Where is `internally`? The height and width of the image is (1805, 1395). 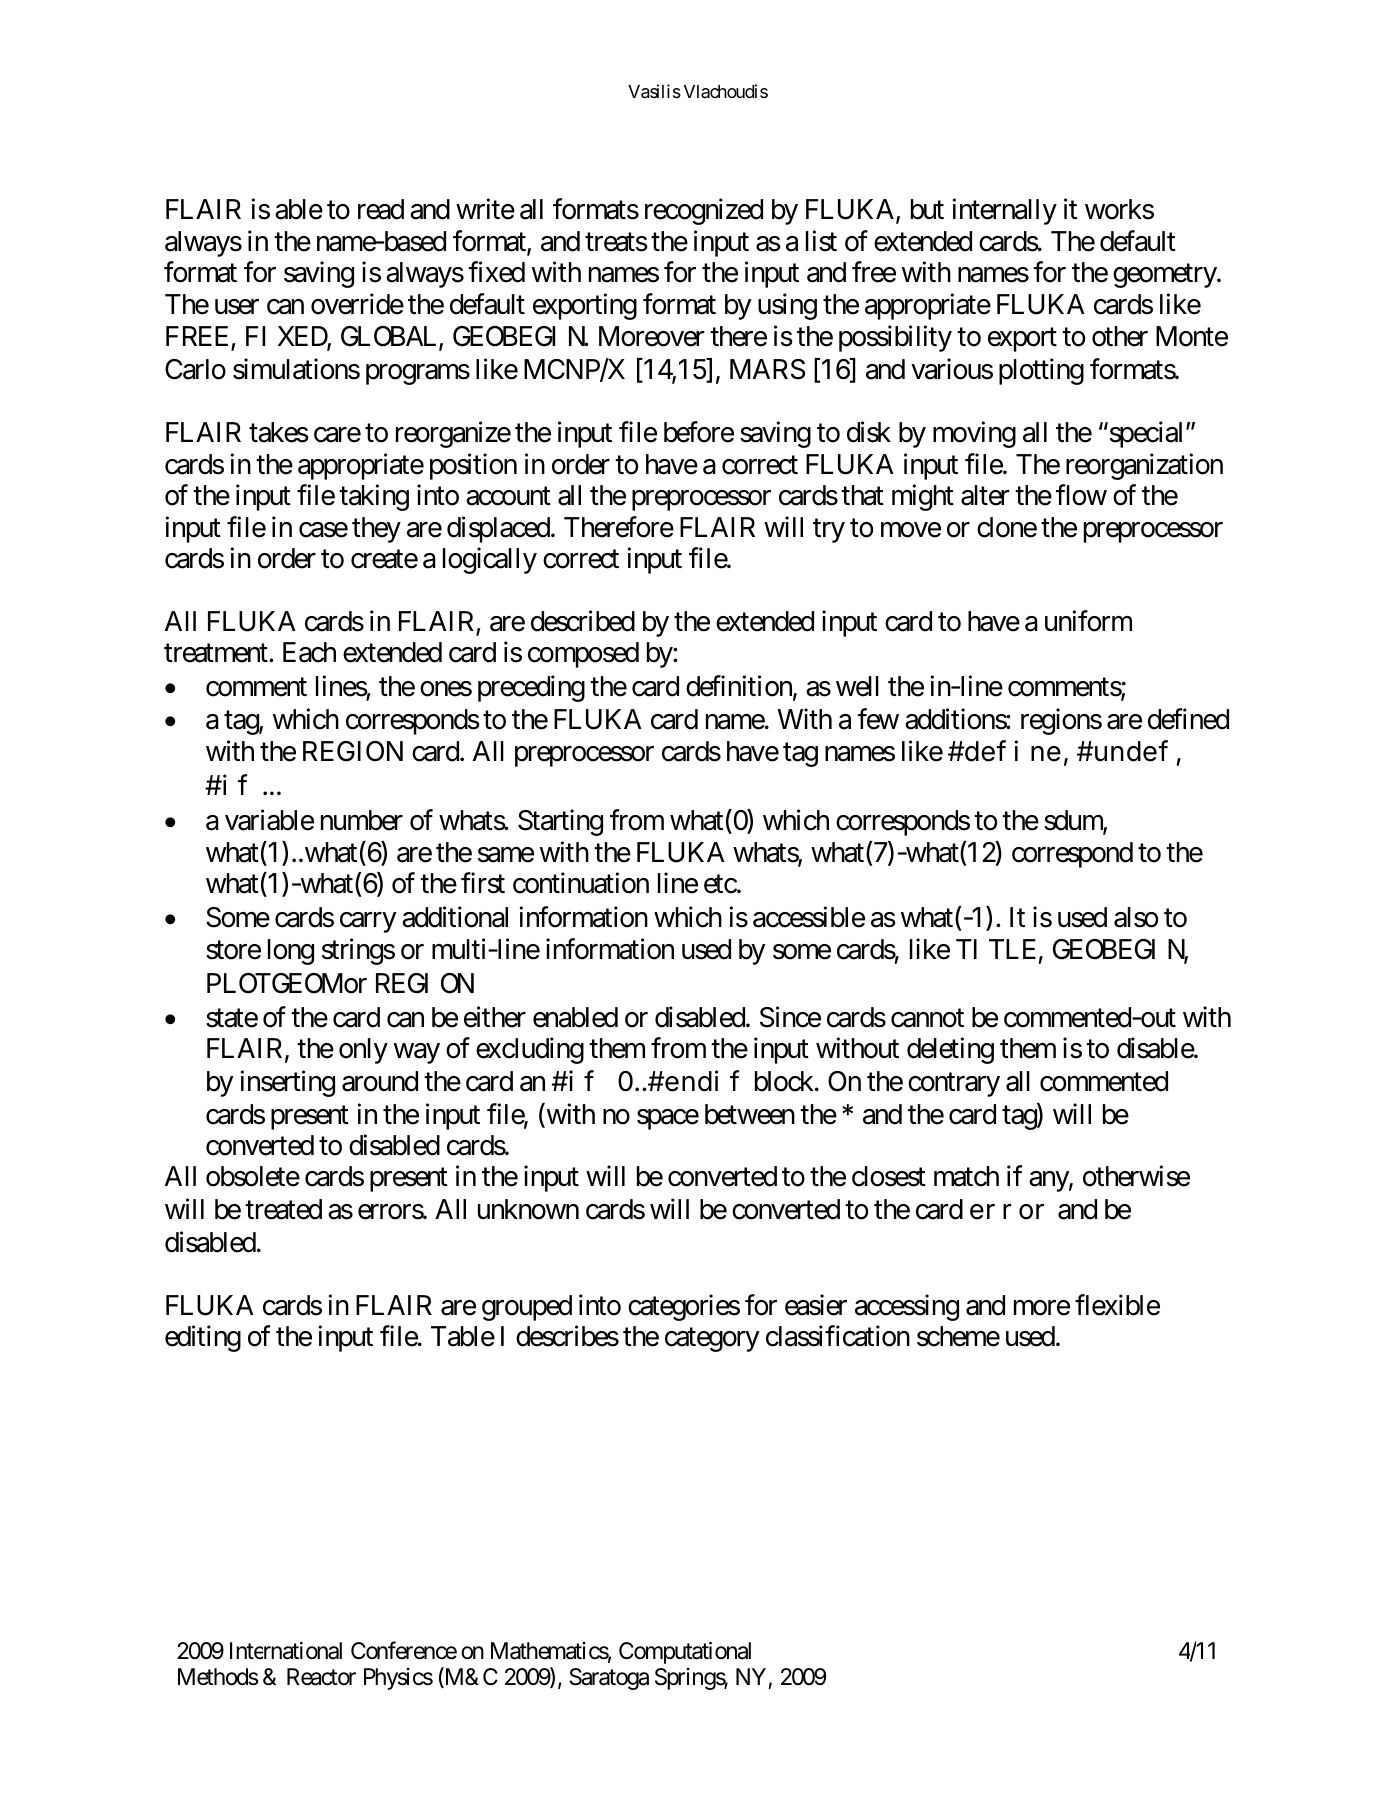
internally is located at coordinates (1005, 212).
